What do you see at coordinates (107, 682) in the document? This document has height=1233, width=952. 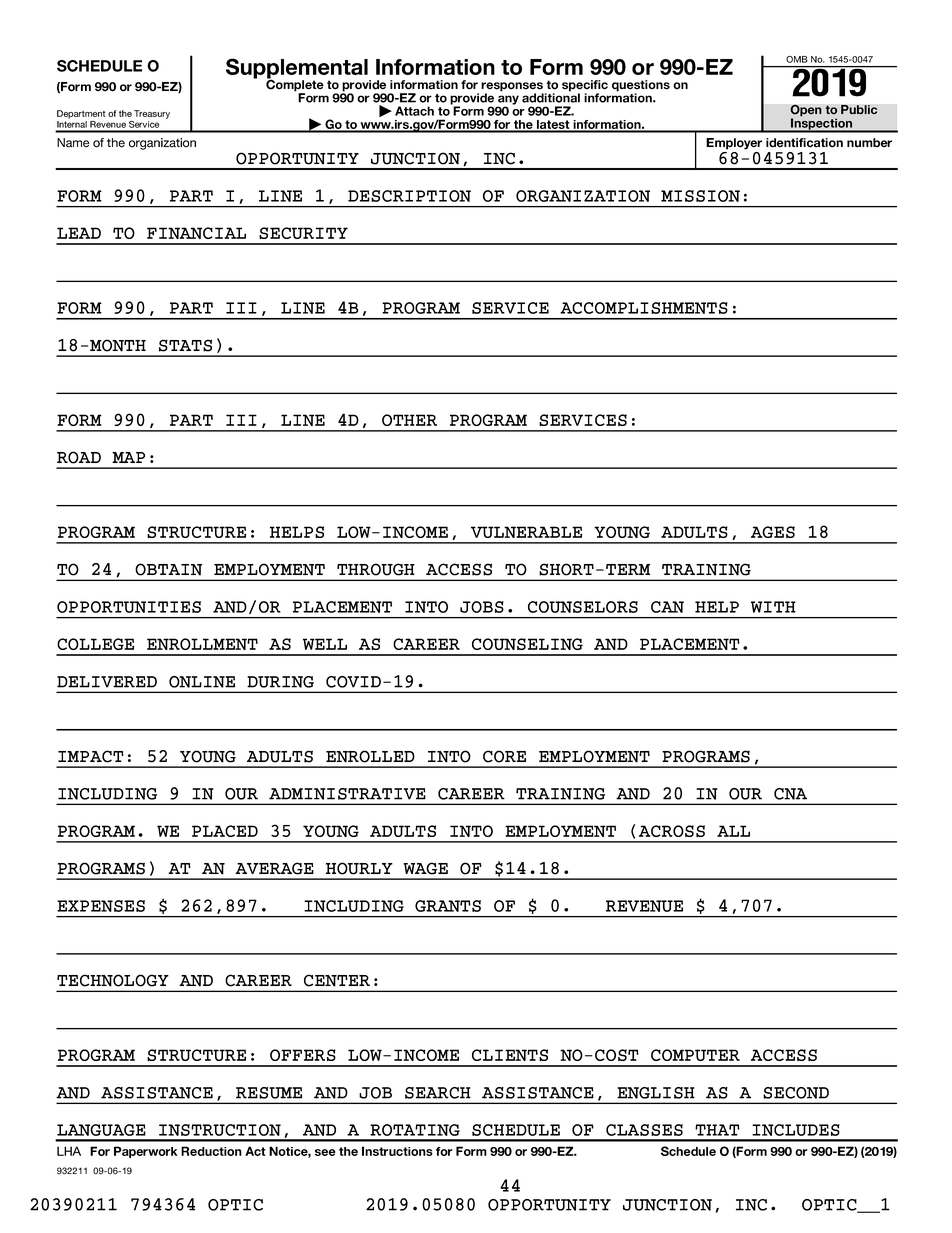 I see `DELIVERED` at bounding box center [107, 682].
